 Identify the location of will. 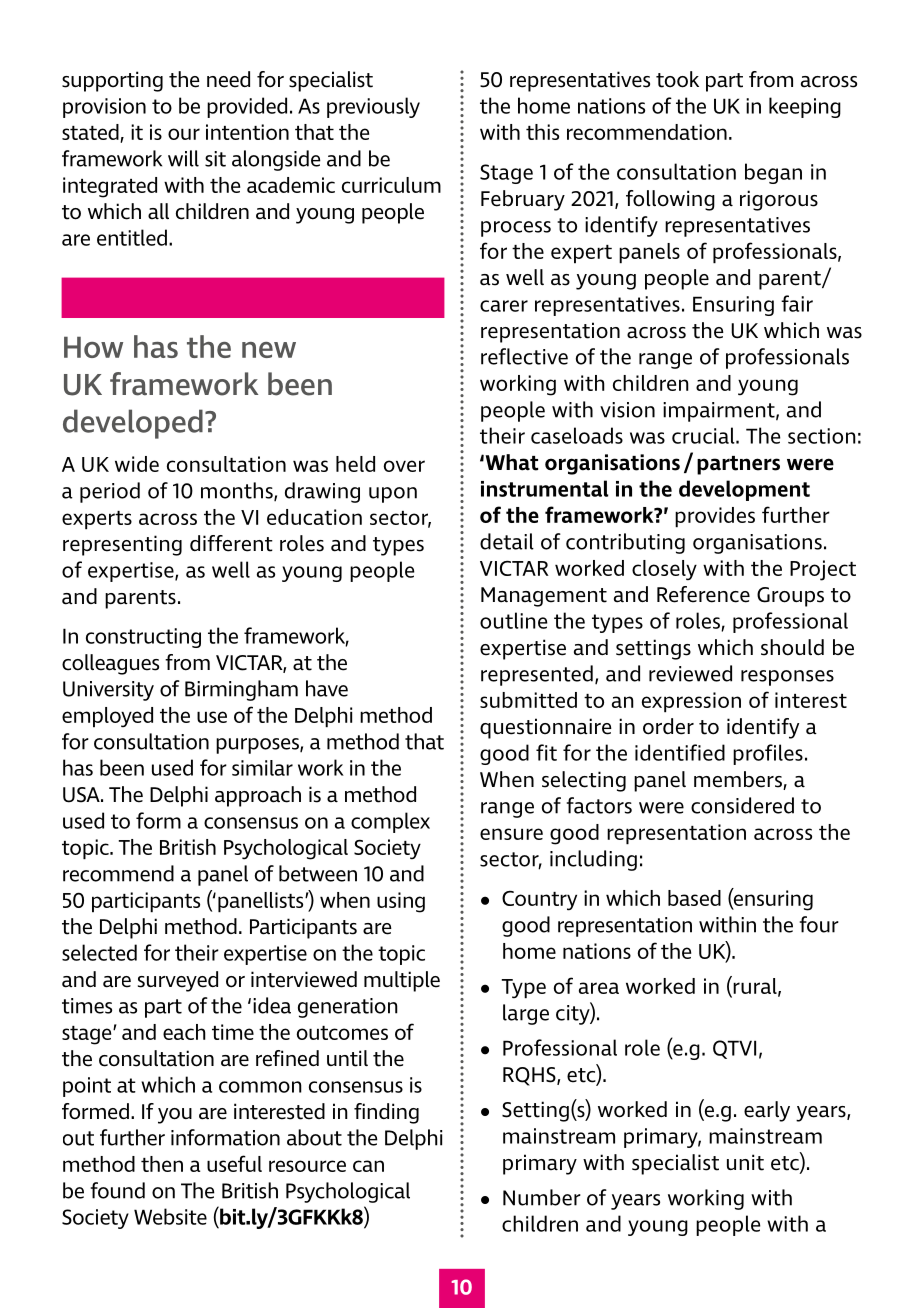
(183, 158).
